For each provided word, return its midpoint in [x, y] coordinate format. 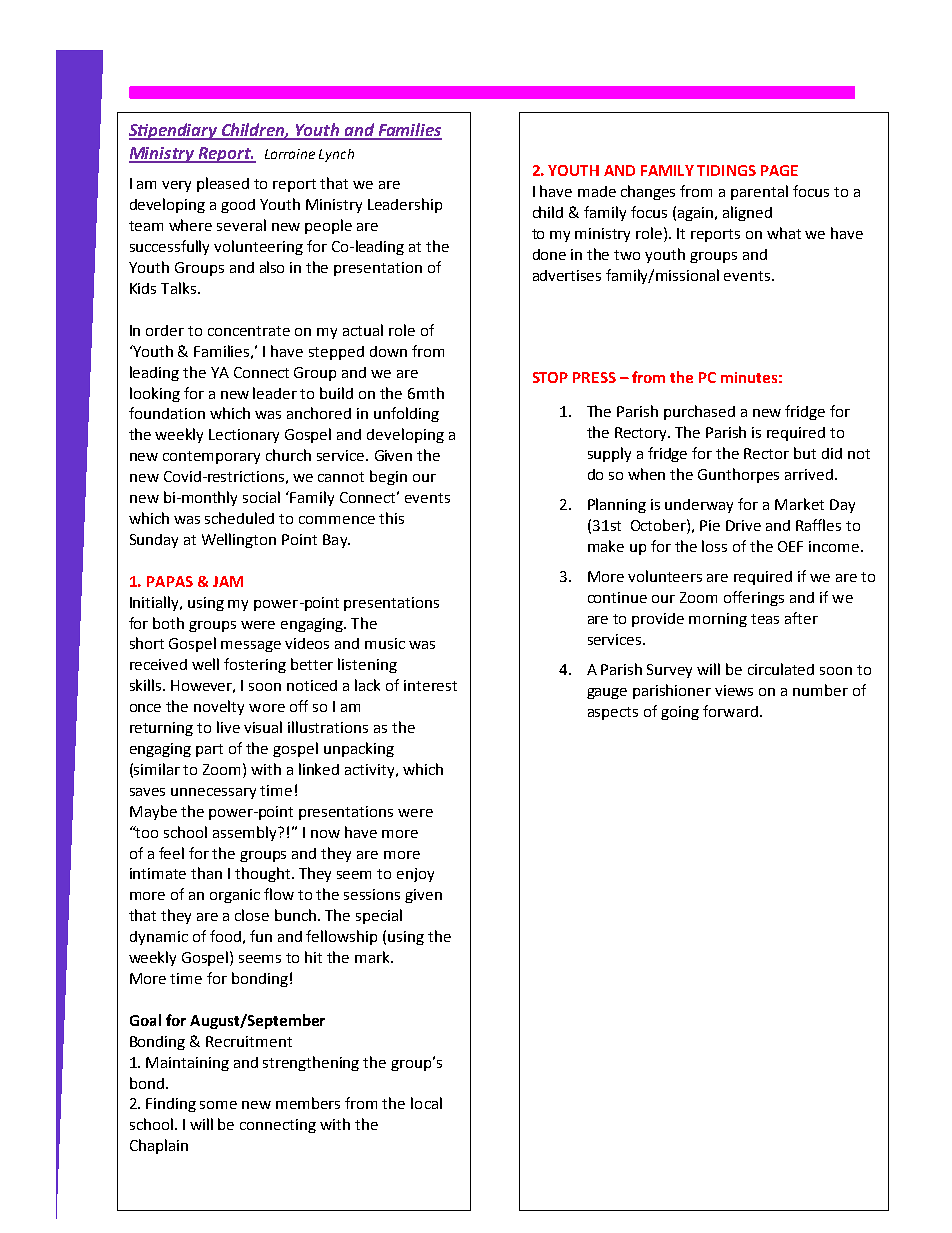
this [391, 518]
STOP [550, 377]
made [597, 191]
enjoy [415, 875]
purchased [699, 412]
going [680, 713]
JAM [228, 581]
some [218, 1105]
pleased [223, 184]
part [209, 750]
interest [430, 685]
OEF [790, 546]
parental [759, 192]
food [225, 936]
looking [155, 394]
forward [730, 711]
